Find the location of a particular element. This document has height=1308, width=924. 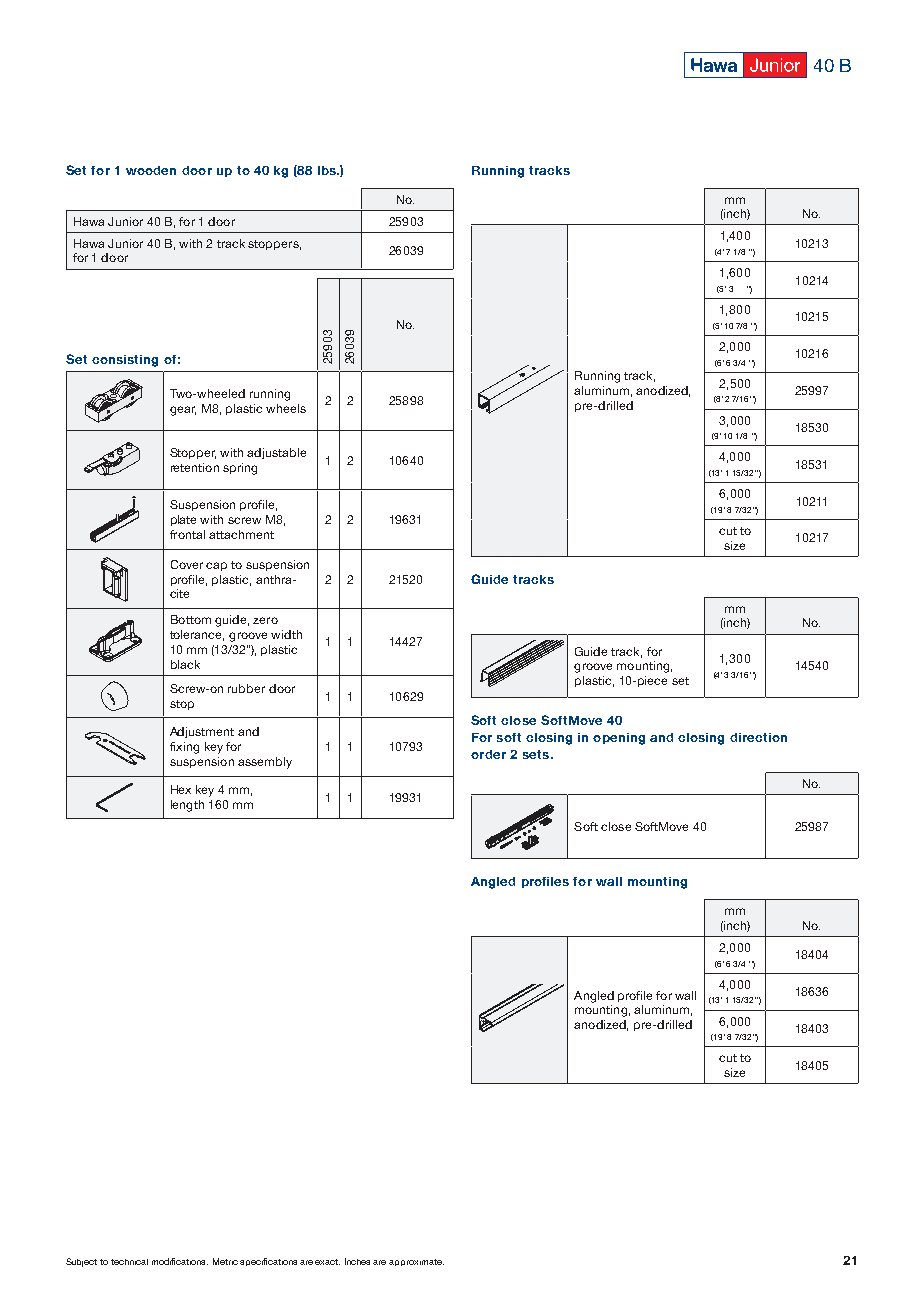

retention is located at coordinates (195, 467).
